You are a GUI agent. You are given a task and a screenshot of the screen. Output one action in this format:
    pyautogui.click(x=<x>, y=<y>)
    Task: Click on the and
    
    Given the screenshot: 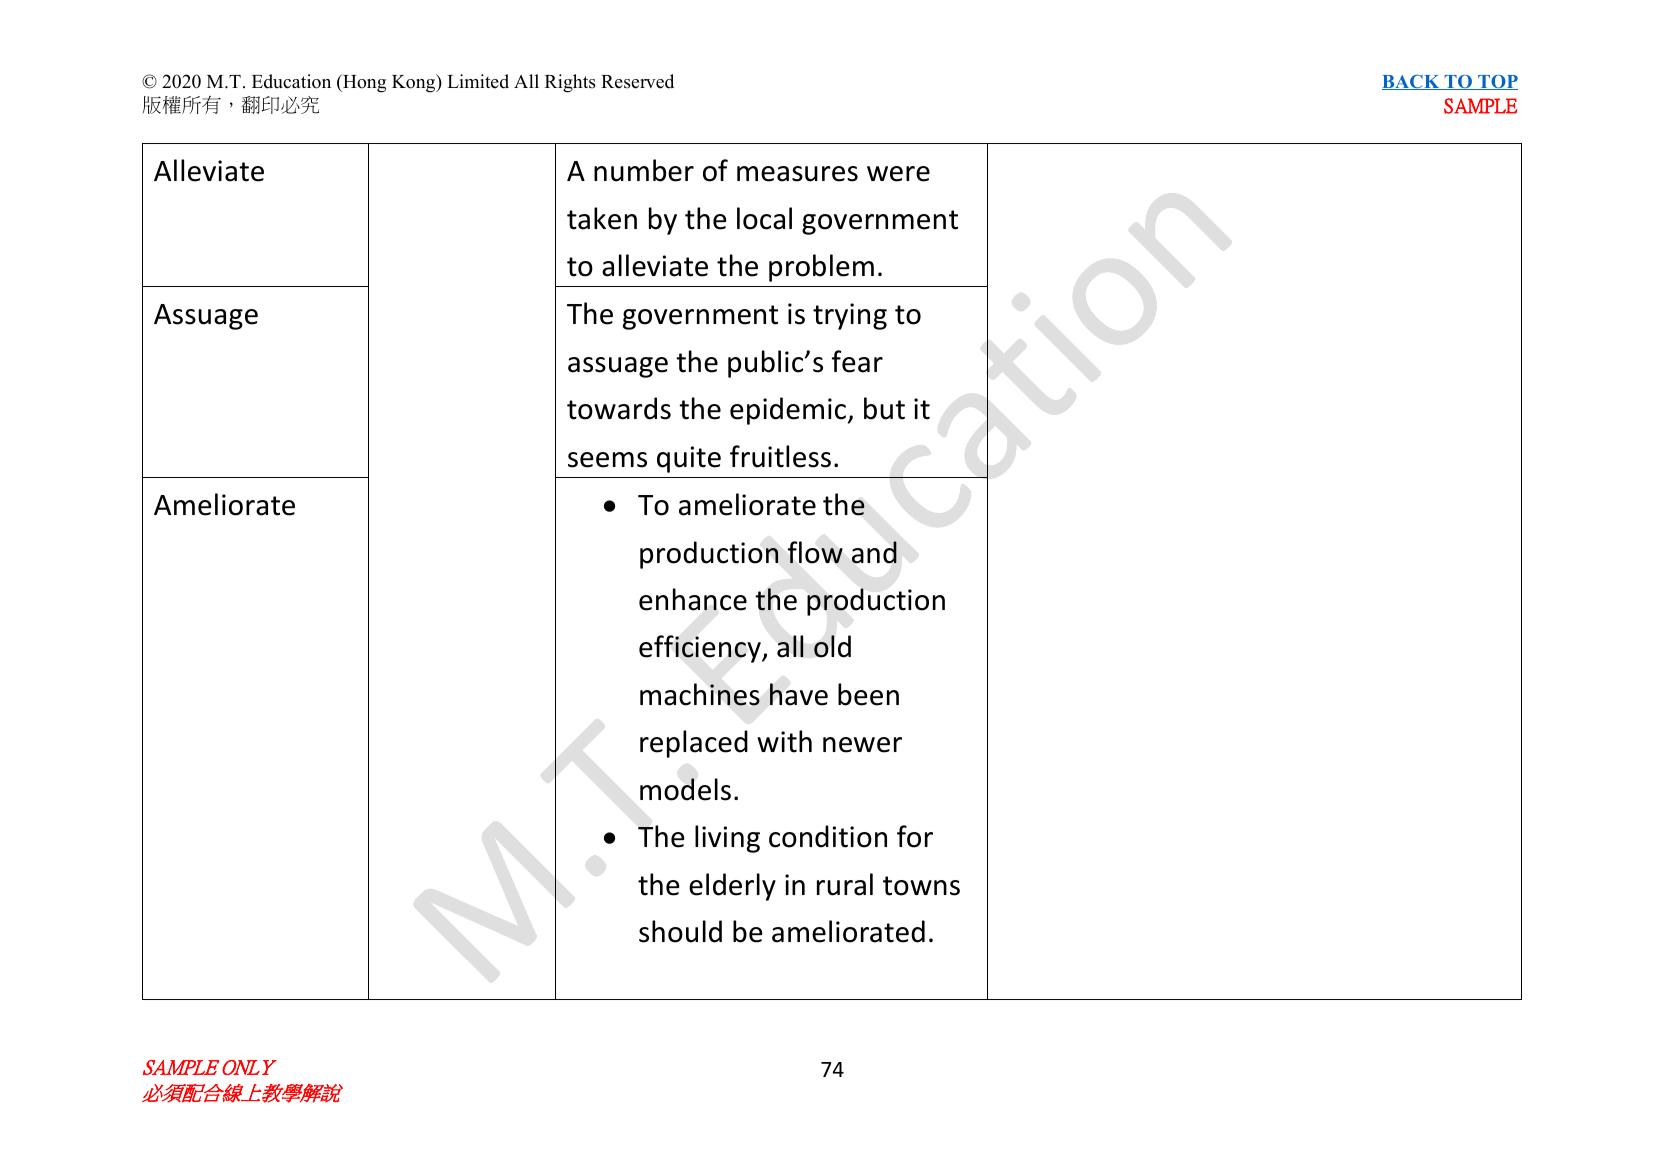 What is the action you would take?
    pyautogui.click(x=874, y=552)
